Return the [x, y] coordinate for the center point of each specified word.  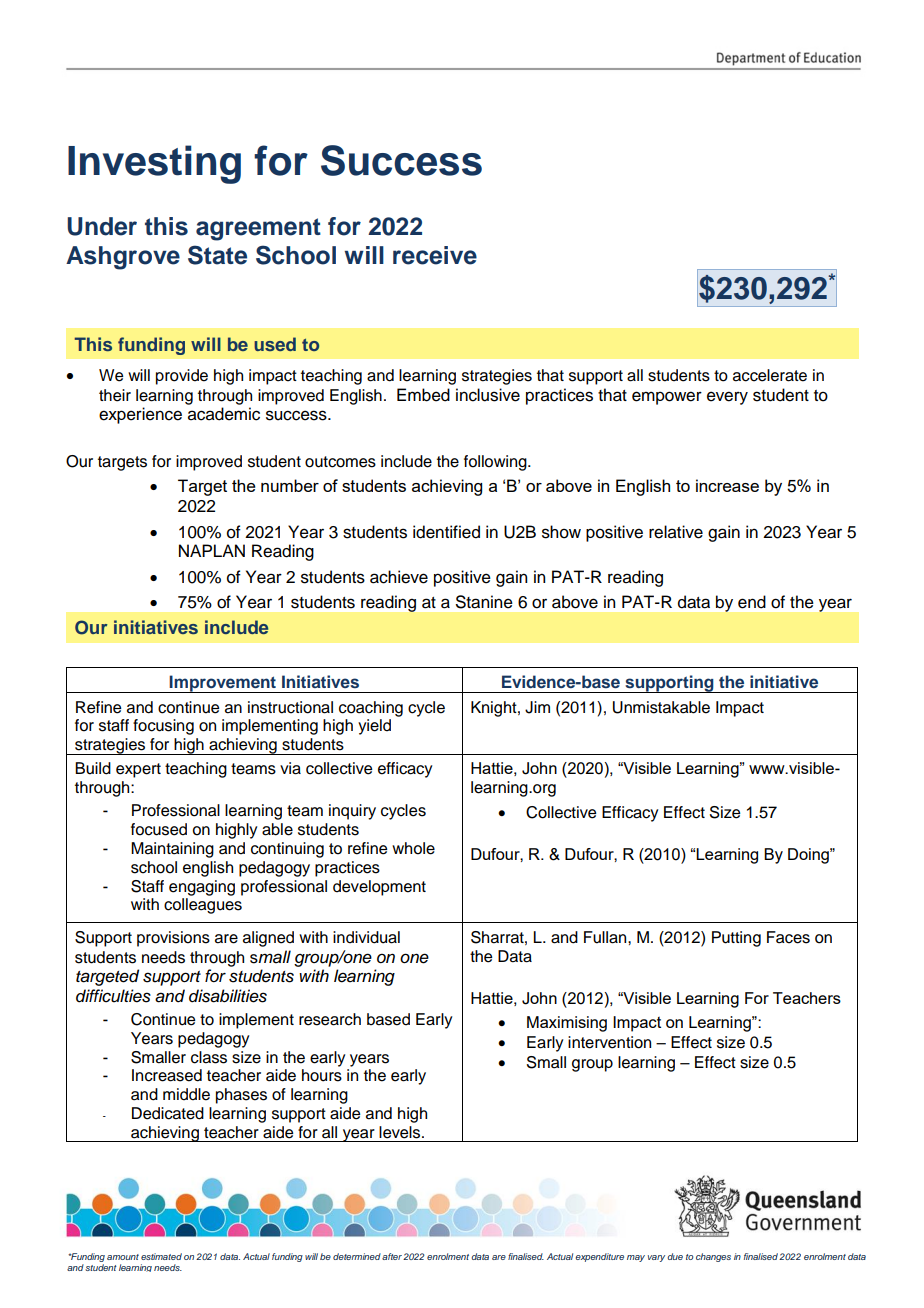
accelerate [770, 375]
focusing [163, 727]
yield [374, 727]
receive [435, 255]
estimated [161, 1256]
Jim [537, 707]
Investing [154, 164]
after [392, 1256]
